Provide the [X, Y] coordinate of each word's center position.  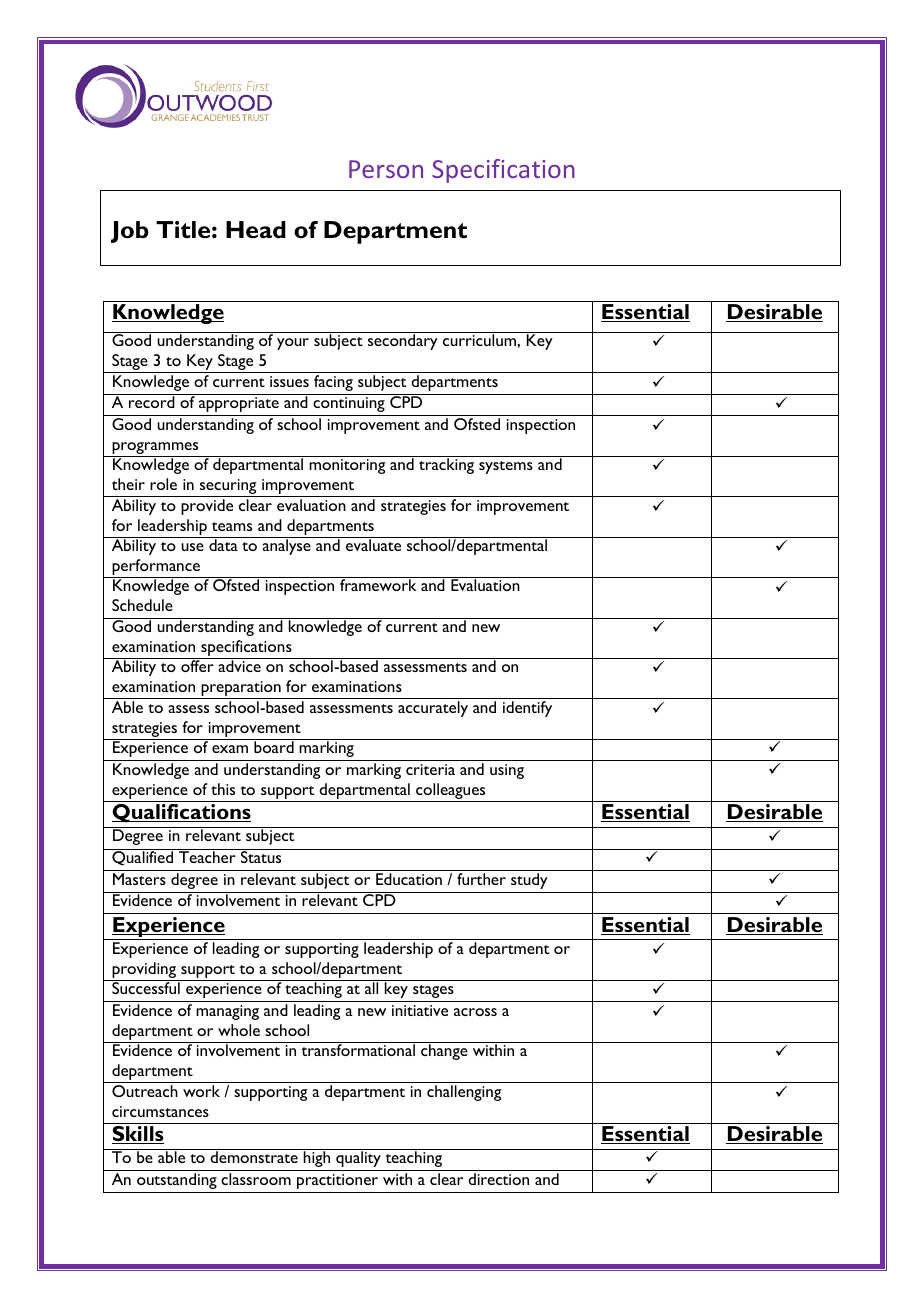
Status [261, 856]
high [317, 1158]
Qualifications [181, 813]
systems [506, 467]
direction [498, 1179]
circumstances [160, 1111]
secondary [403, 342]
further [481, 879]
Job [130, 232]
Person [386, 169]
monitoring [347, 466]
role [163, 484]
